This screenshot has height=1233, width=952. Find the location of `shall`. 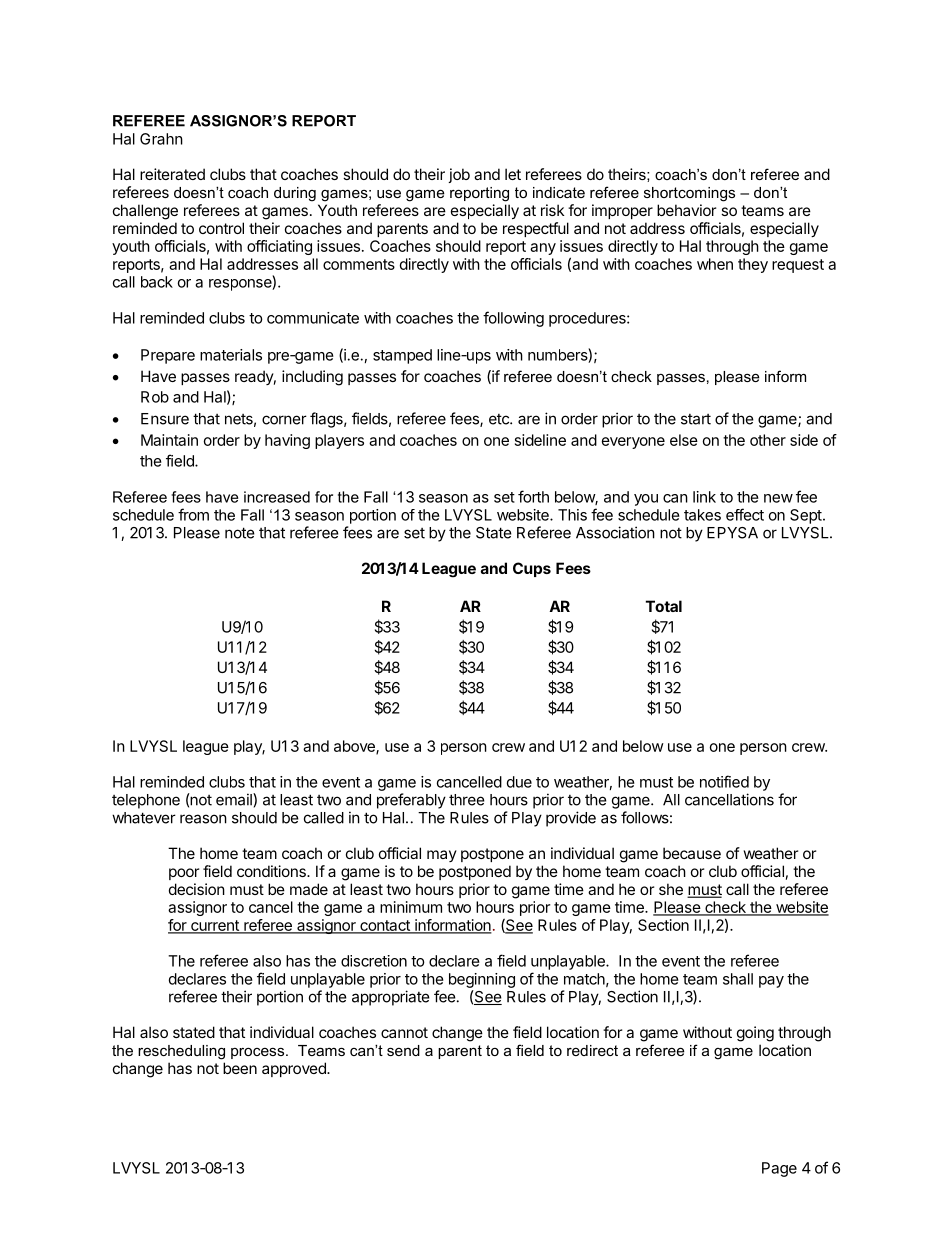

shall is located at coordinates (738, 979).
